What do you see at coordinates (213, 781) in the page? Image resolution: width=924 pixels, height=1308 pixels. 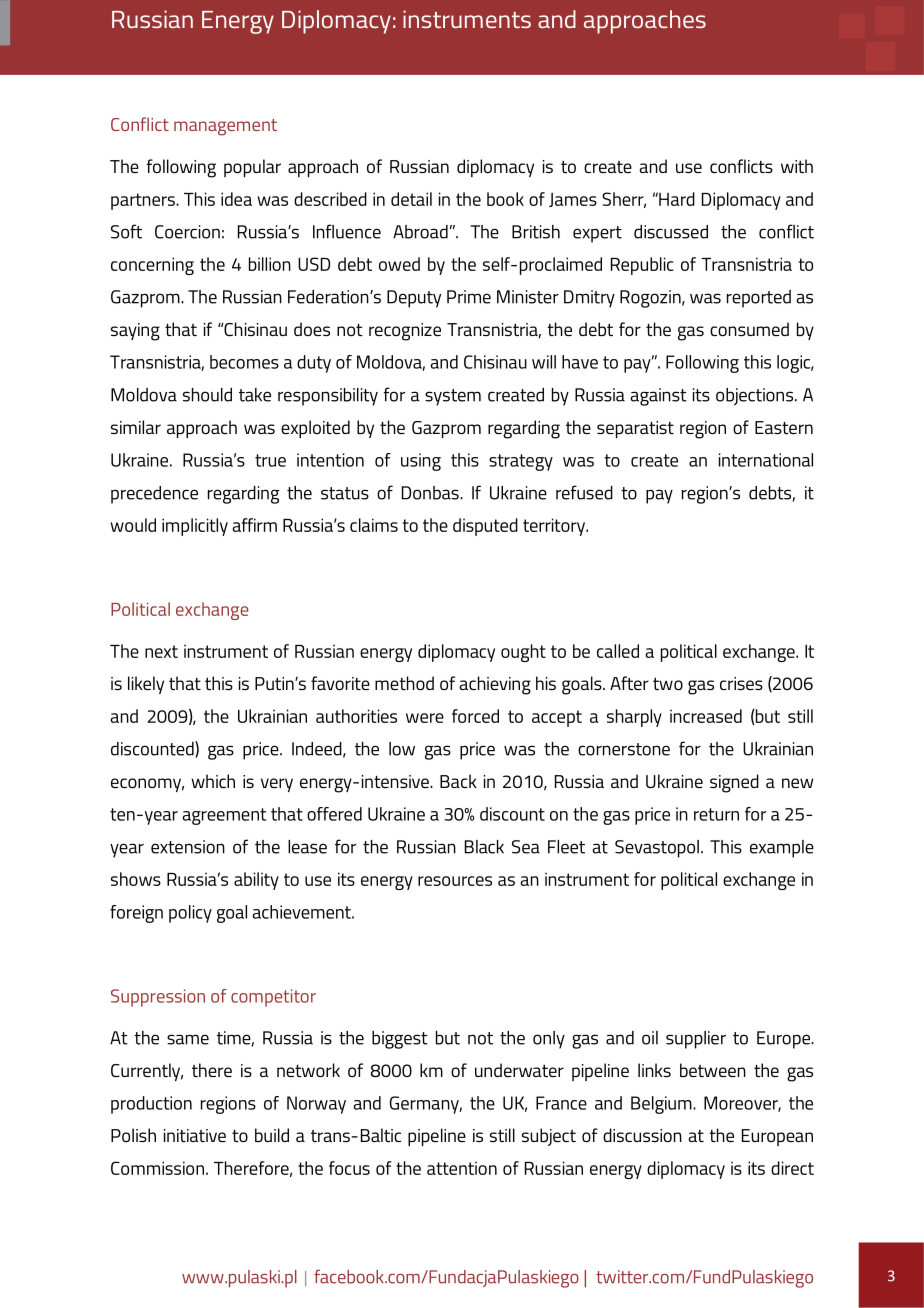 I see `which` at bounding box center [213, 781].
